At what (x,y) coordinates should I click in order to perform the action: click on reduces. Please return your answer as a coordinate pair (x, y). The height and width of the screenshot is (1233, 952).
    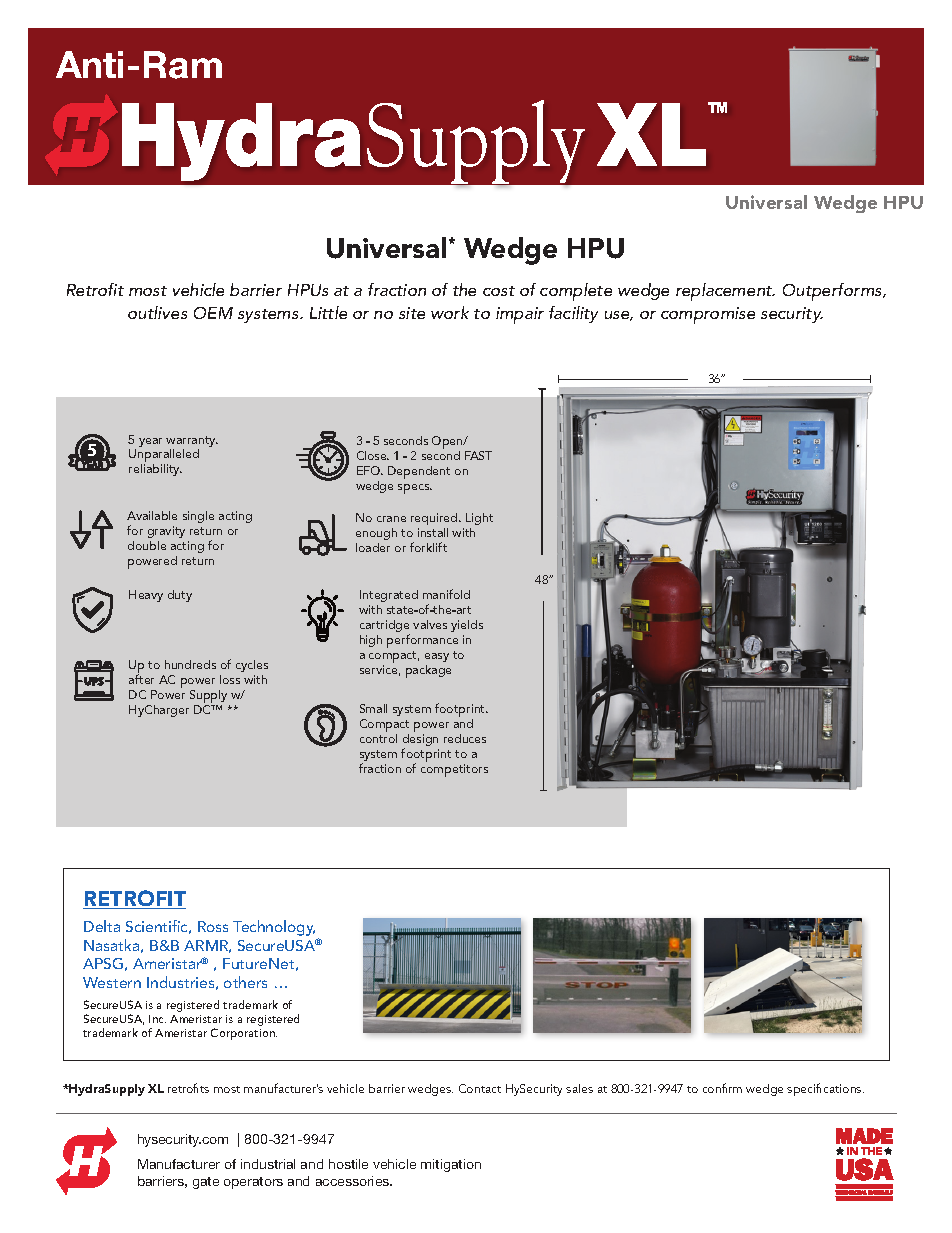
    Looking at the image, I should click on (465, 738).
